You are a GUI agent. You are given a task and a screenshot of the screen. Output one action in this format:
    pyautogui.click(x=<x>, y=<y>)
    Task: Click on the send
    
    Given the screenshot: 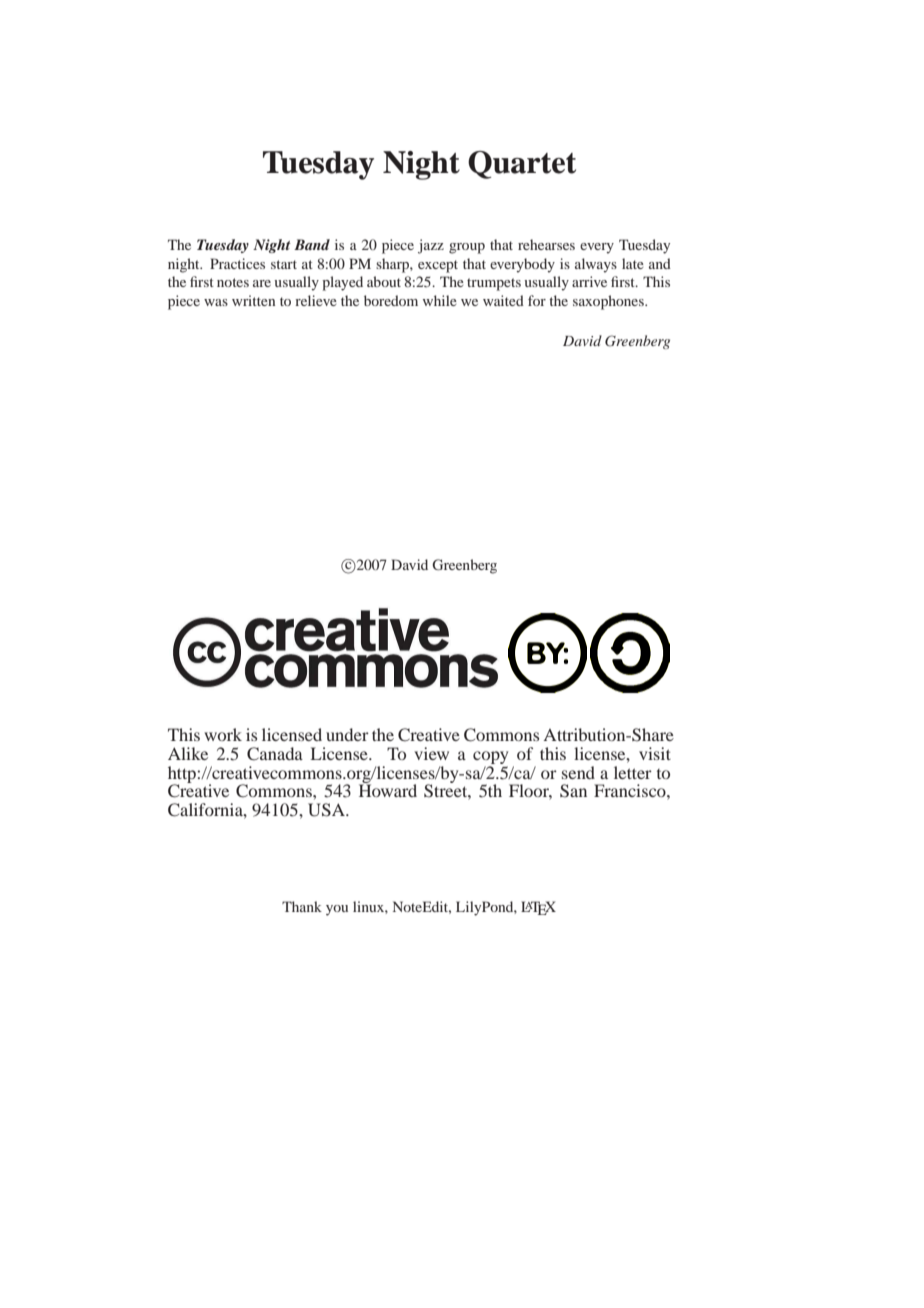 What is the action you would take?
    pyautogui.click(x=578, y=772)
